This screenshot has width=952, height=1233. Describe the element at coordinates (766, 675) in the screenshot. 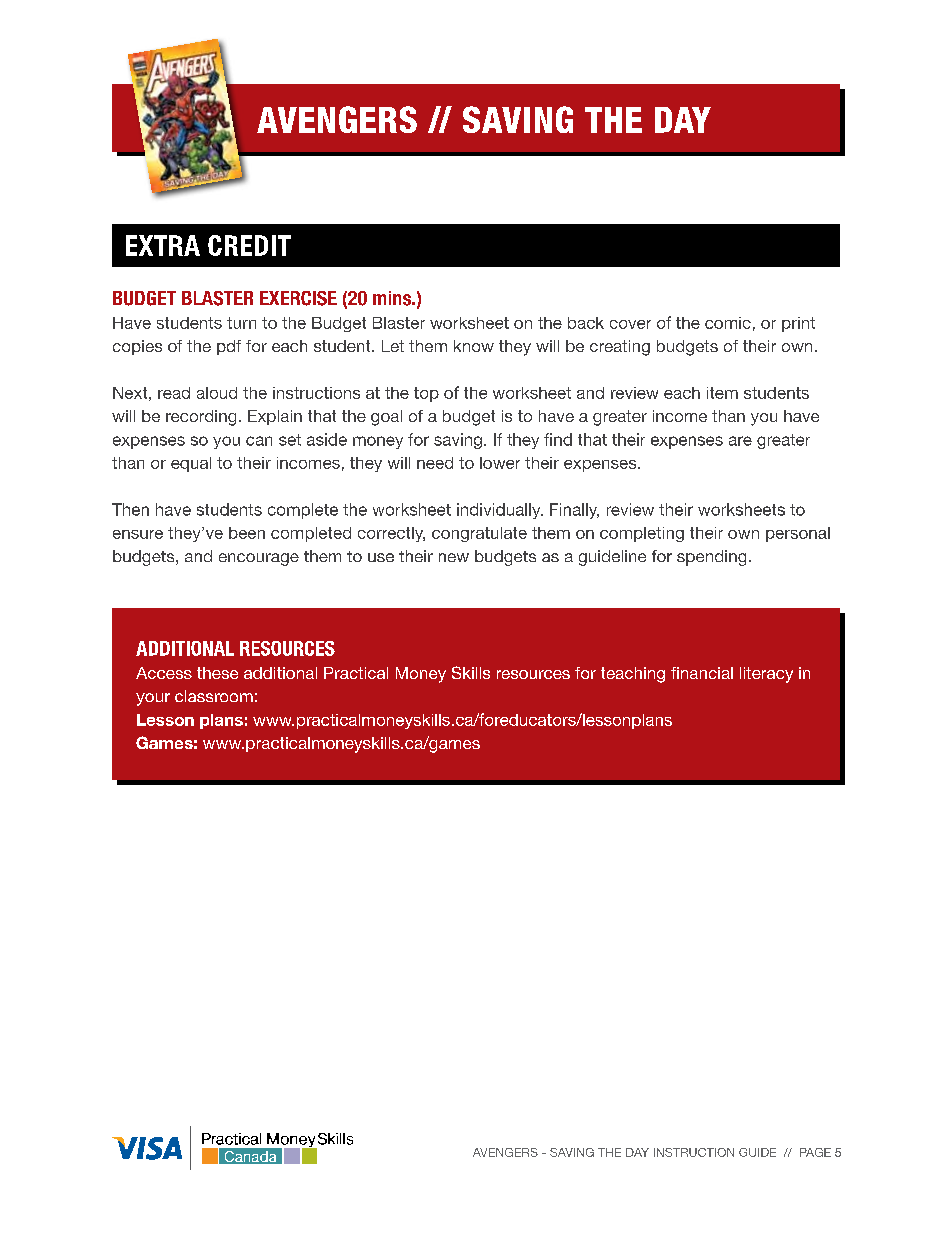

I see `literacy` at that location.
